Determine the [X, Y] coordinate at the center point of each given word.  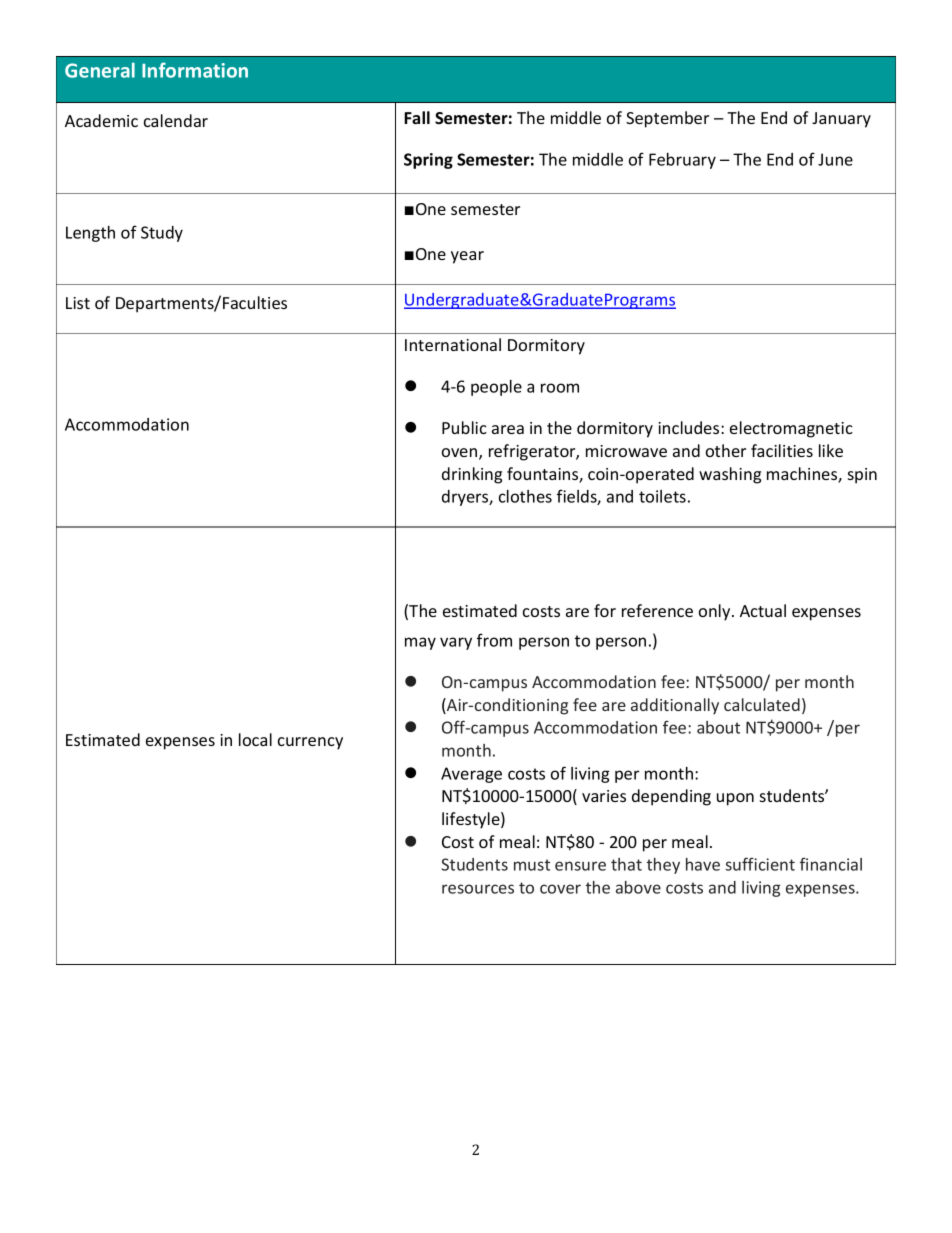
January [841, 120]
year [467, 257]
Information [195, 70]
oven [461, 454]
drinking [472, 475]
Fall [417, 118]
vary [456, 643]
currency [310, 743]
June [835, 159]
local [255, 739]
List [78, 303]
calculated [762, 704]
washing [730, 475]
